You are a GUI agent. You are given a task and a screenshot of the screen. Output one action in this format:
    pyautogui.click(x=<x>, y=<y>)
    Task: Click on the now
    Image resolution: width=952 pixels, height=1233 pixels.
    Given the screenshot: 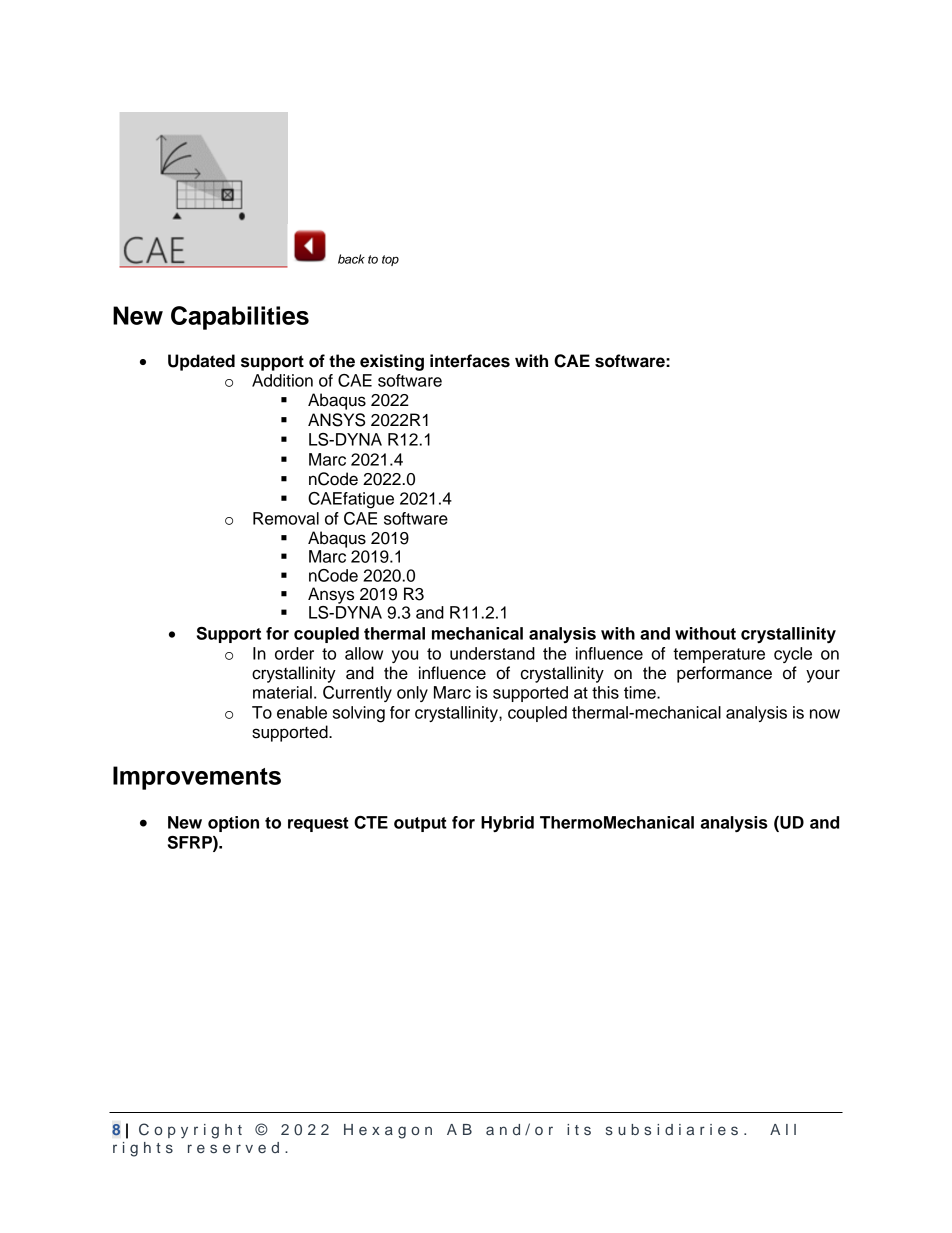 What is the action you would take?
    pyautogui.click(x=825, y=714)
